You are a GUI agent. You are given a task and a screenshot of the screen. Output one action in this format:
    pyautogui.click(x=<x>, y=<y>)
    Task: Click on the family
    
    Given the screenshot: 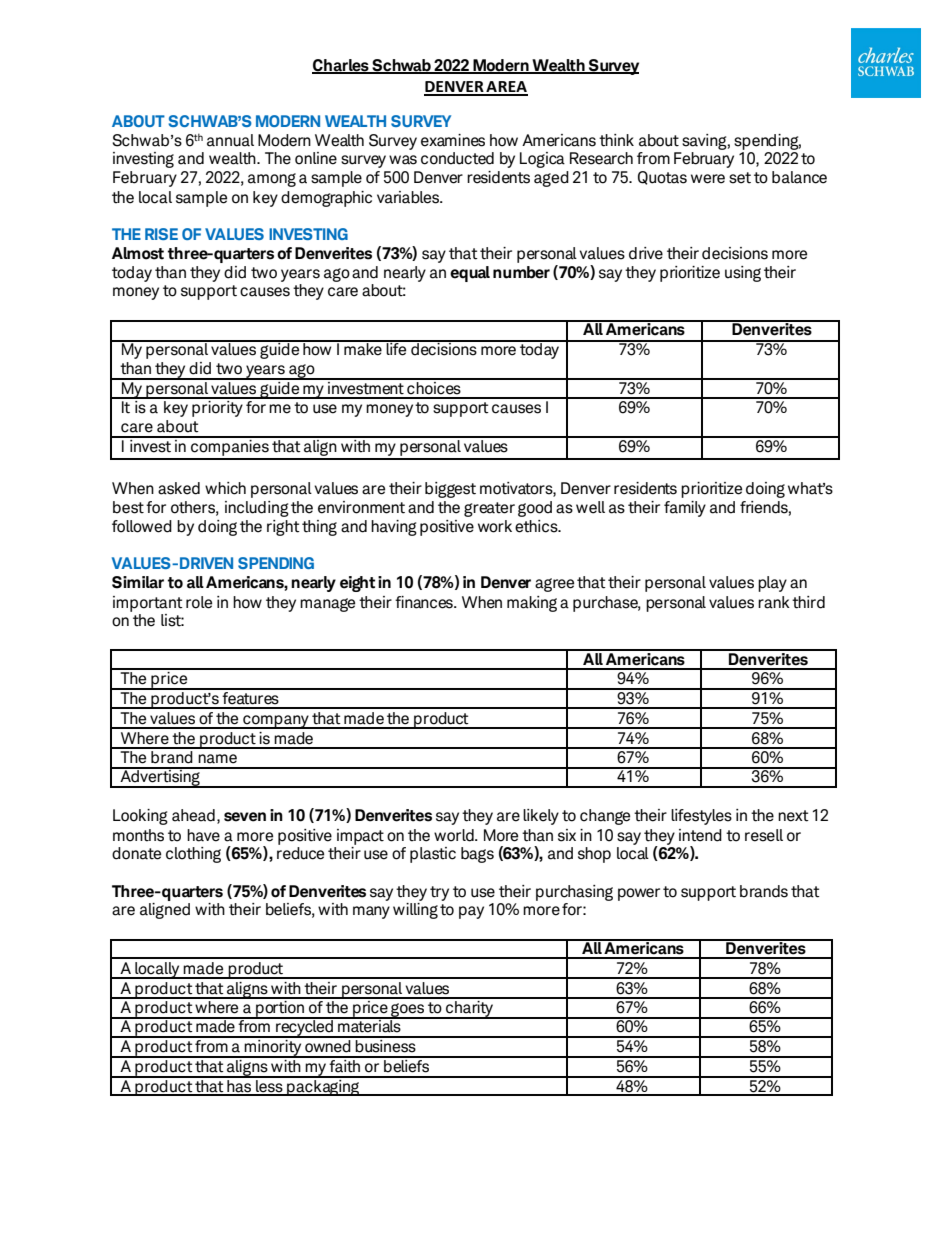 What is the action you would take?
    pyautogui.click(x=685, y=509)
